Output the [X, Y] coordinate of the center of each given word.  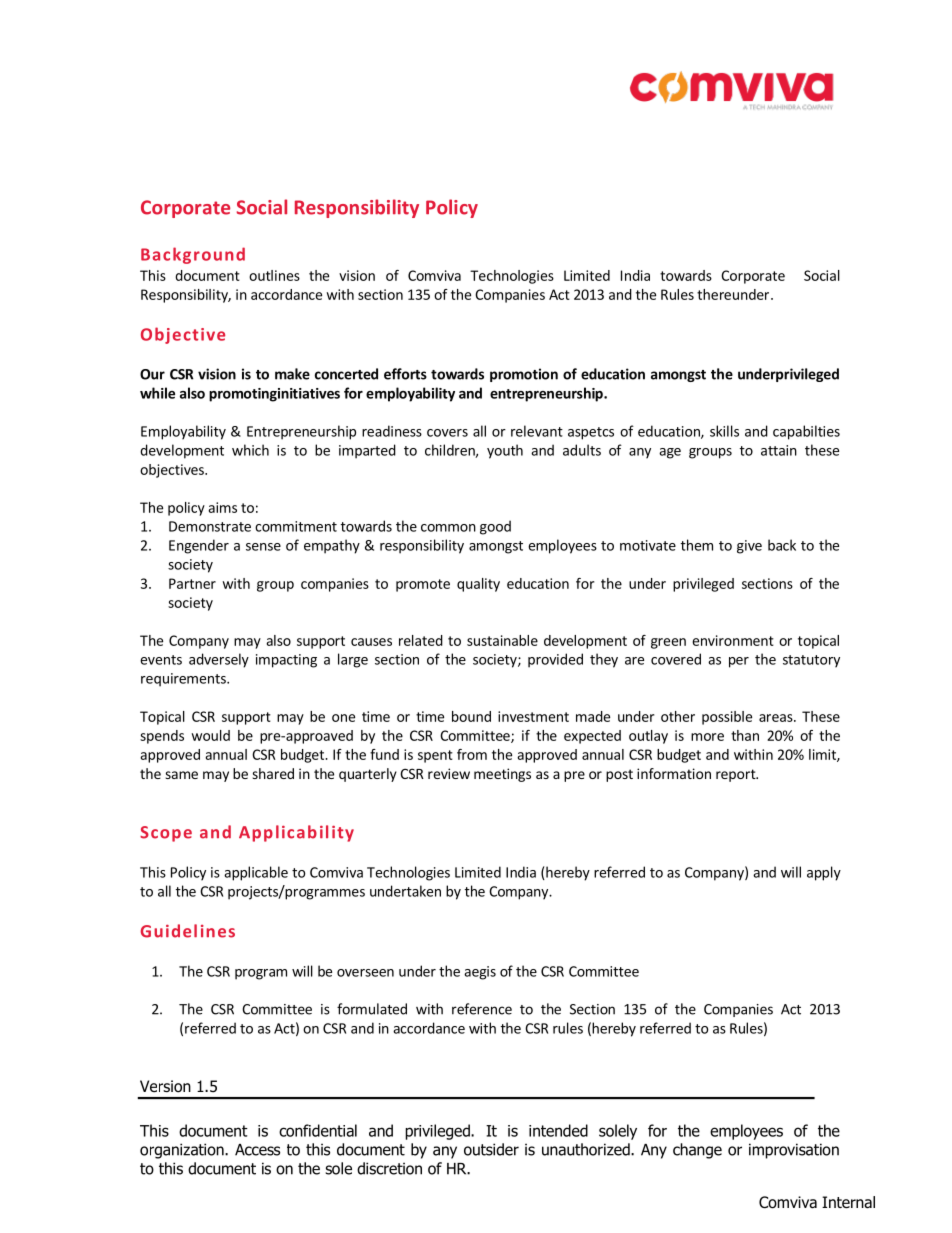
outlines [274, 275]
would [210, 735]
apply [824, 873]
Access [257, 1150]
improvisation [794, 1151]
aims [222, 507]
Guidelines [188, 931]
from [472, 754]
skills [724, 431]
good [495, 527]
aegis [480, 973]
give [749, 547]
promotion [524, 375]
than [745, 735]
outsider [491, 1149]
